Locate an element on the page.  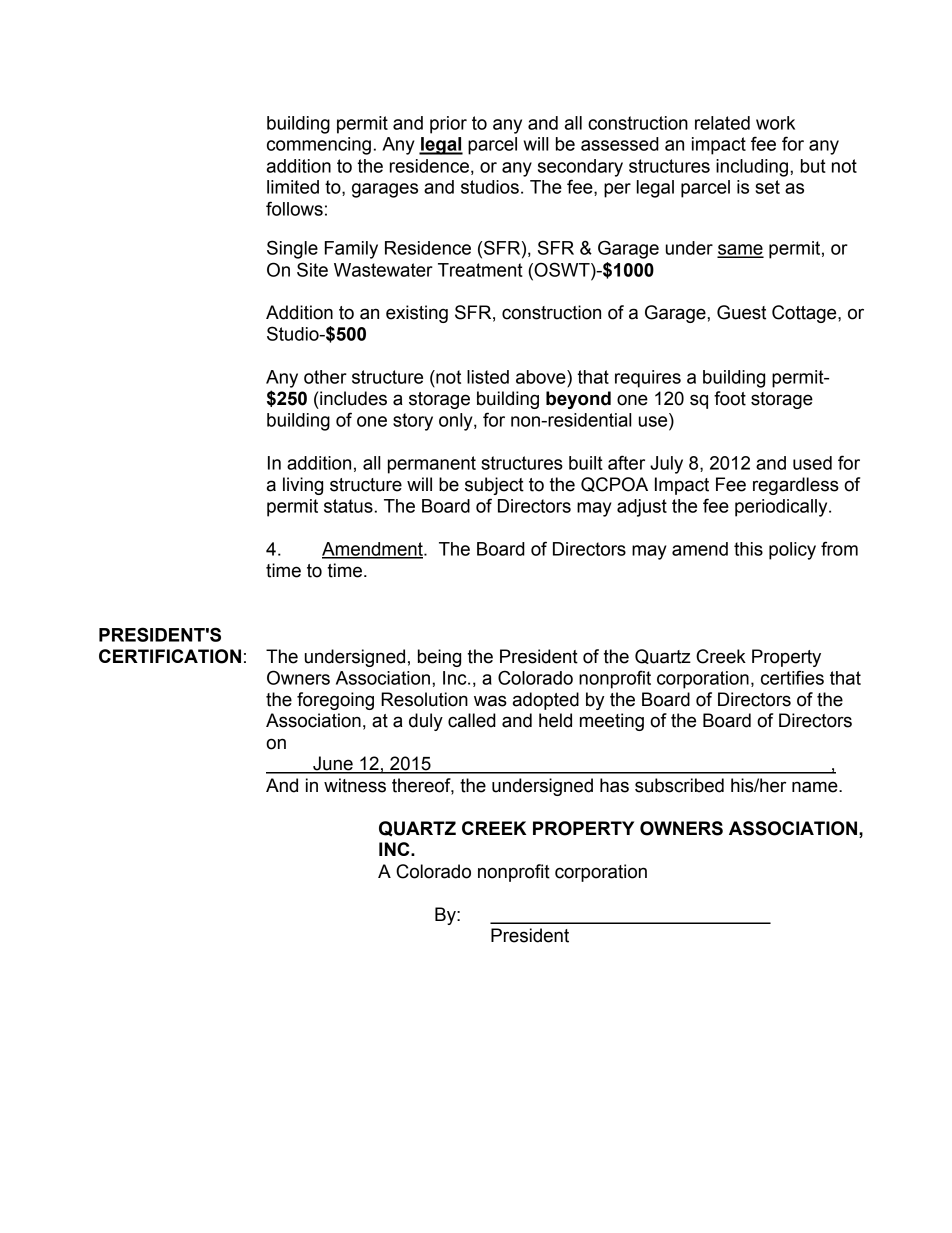
subject is located at coordinates (494, 486).
